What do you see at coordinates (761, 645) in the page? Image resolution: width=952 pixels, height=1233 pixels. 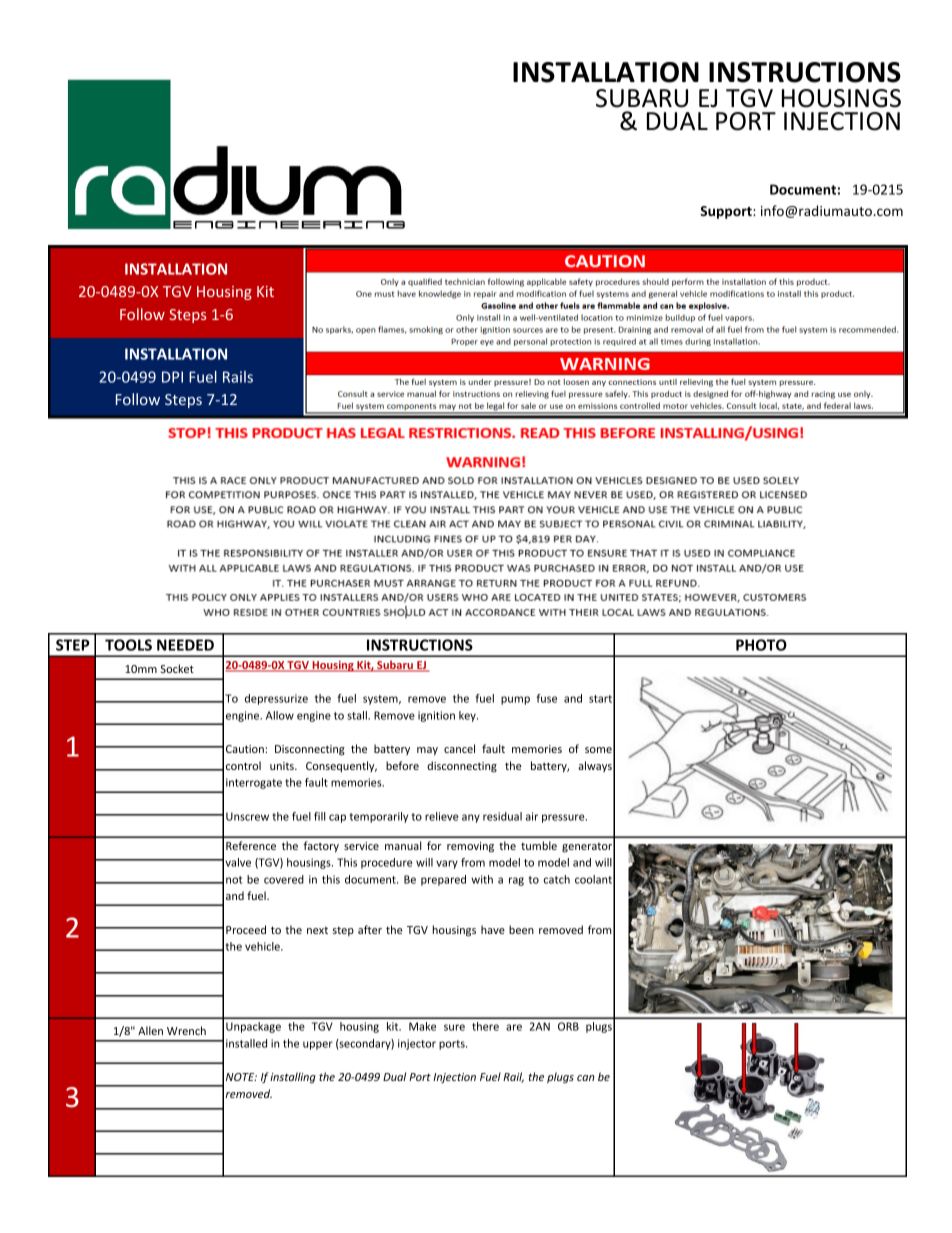 I see `PHOTO` at bounding box center [761, 645].
